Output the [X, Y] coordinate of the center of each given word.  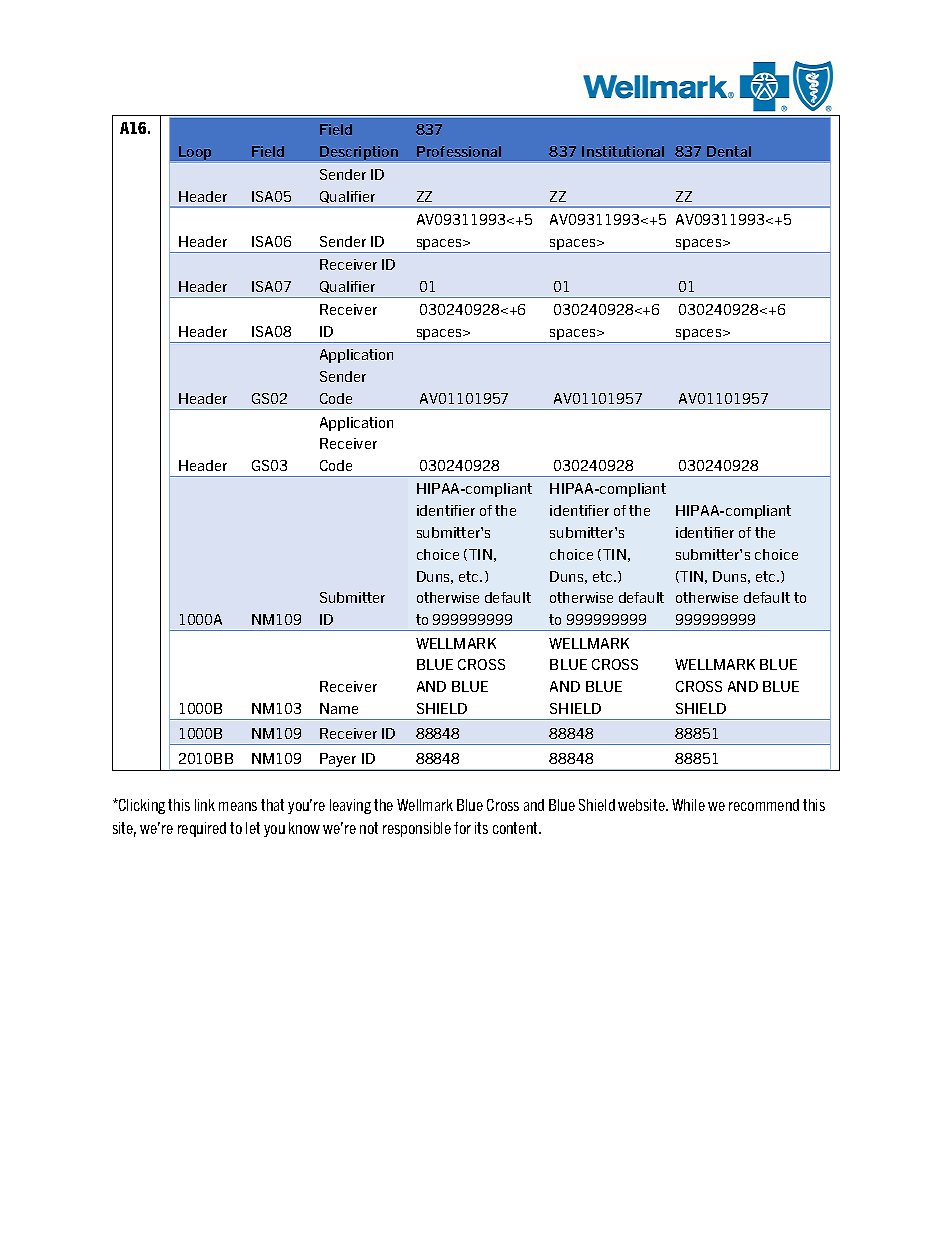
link [205, 805]
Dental [729, 151]
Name [339, 708]
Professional [459, 151]
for [462, 828]
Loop [195, 153]
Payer [338, 761]
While [688, 805]
